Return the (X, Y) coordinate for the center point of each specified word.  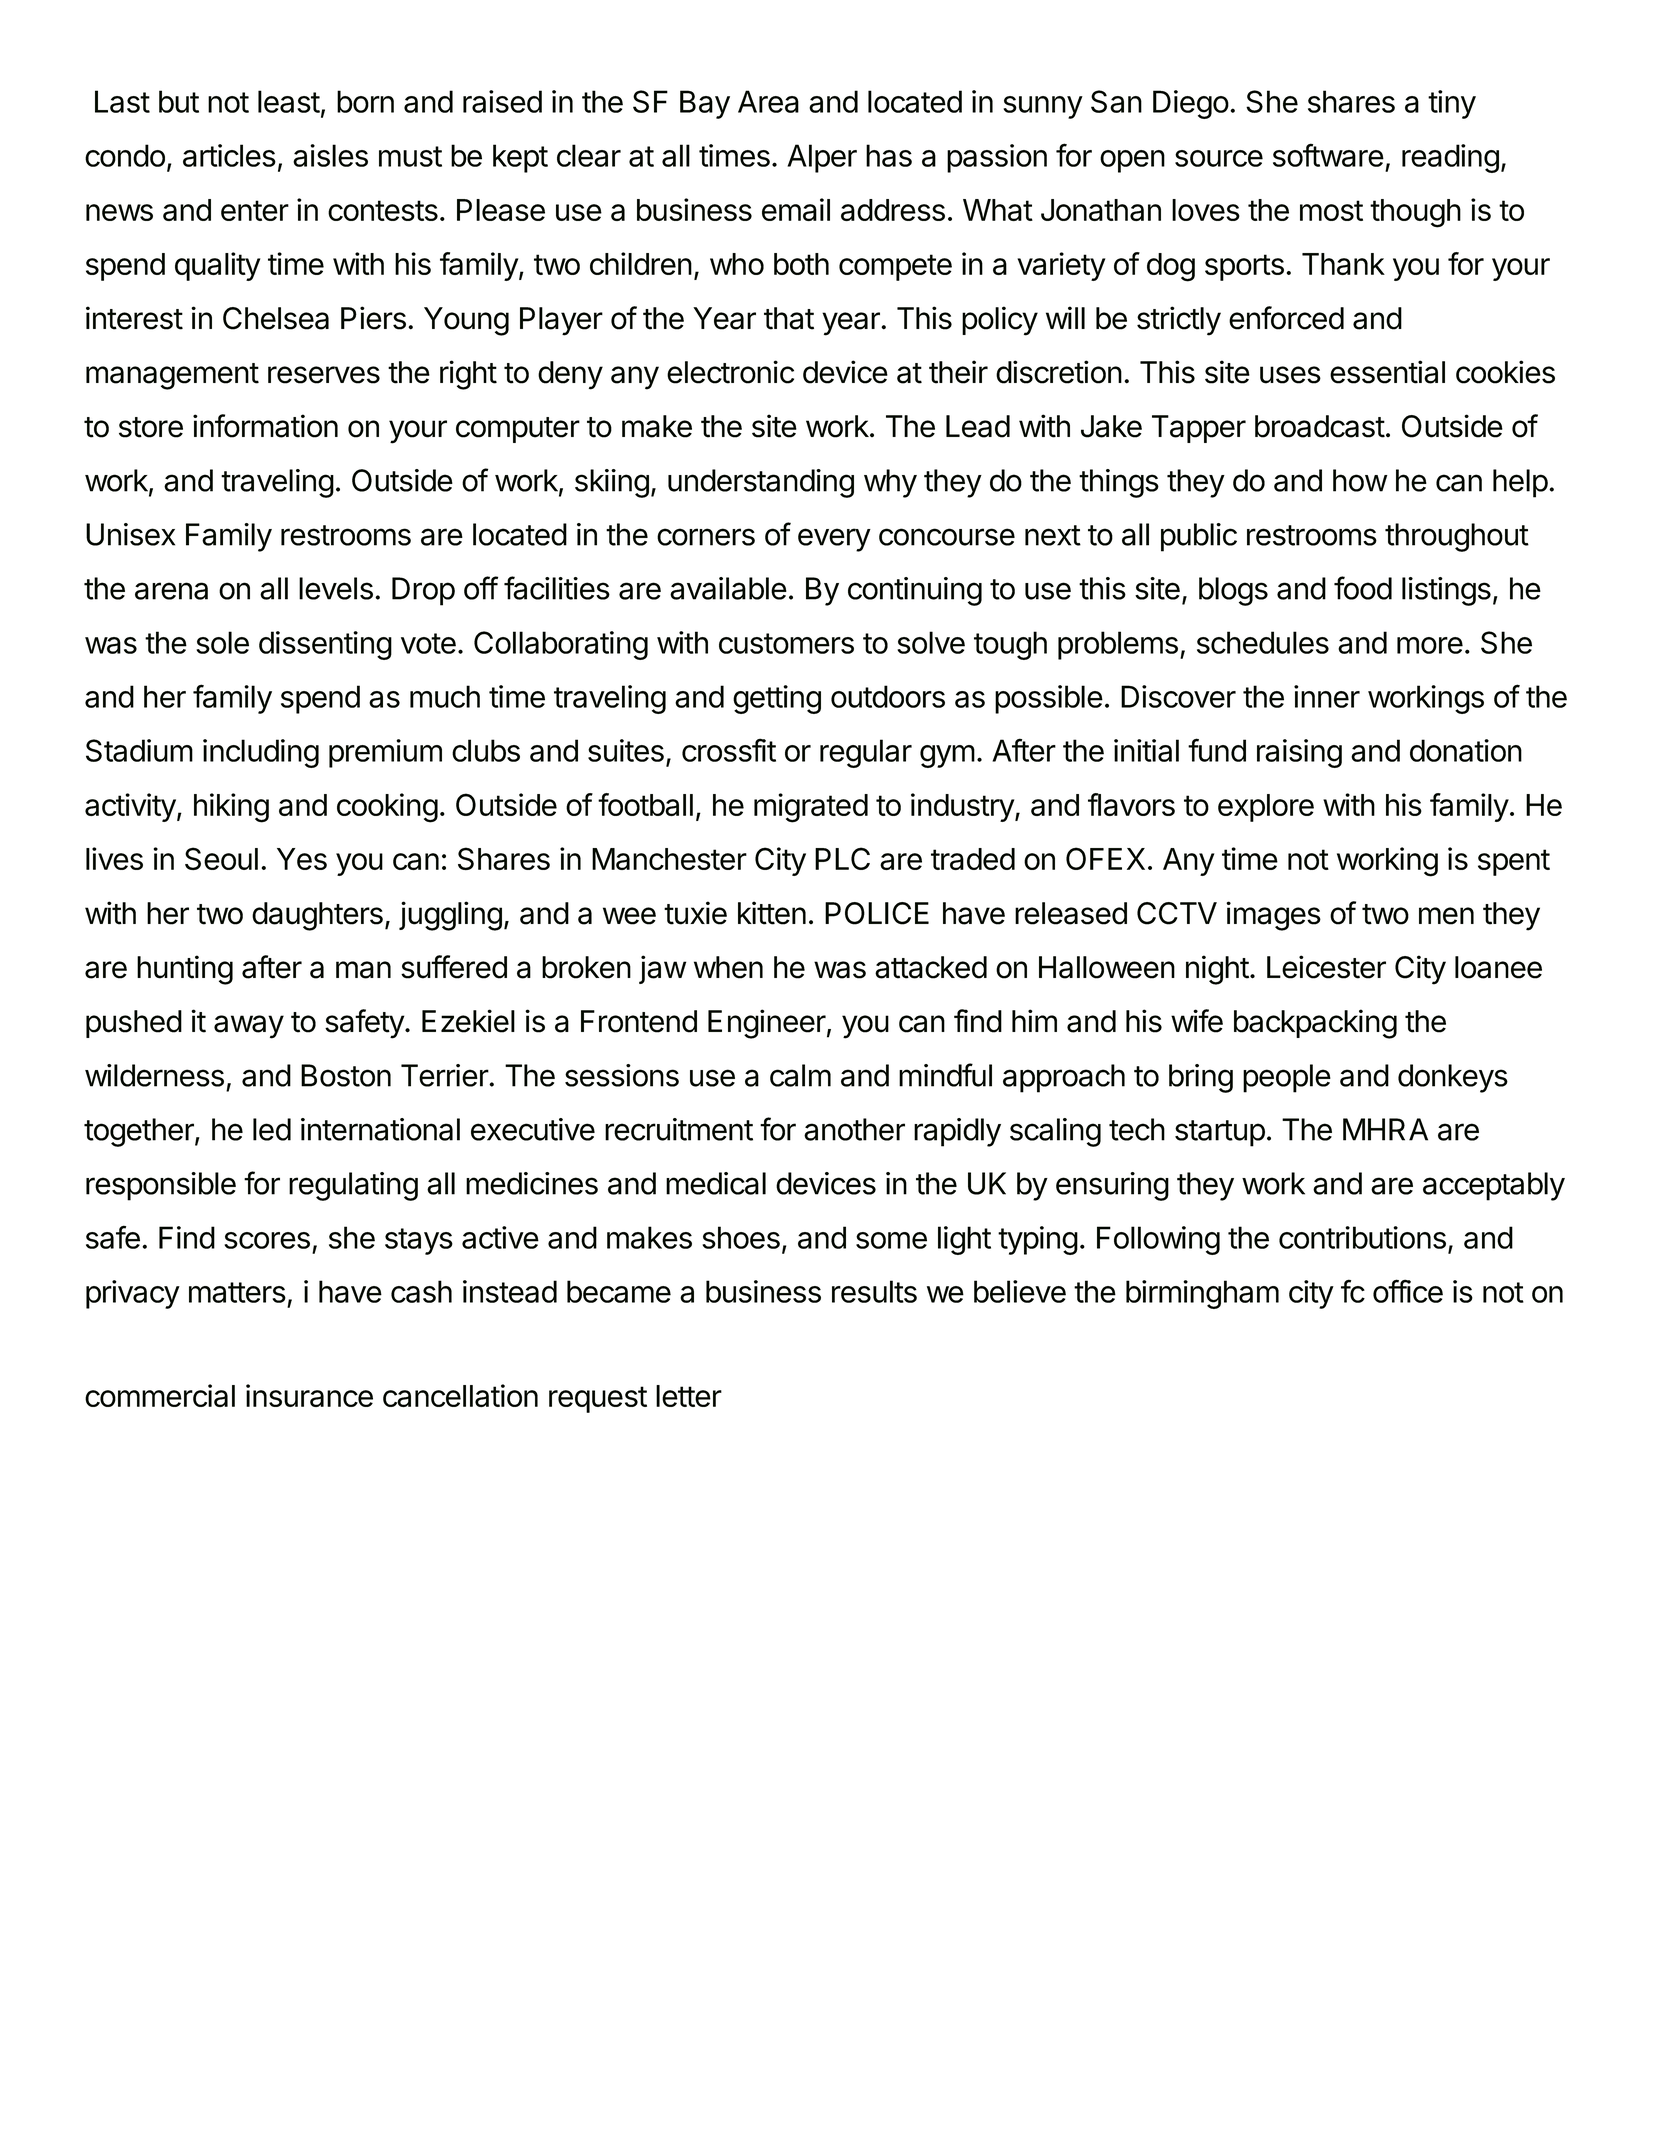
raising (1299, 753)
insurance (309, 1395)
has (889, 155)
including (261, 753)
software (1328, 155)
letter (689, 1396)
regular (866, 753)
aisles (330, 155)
